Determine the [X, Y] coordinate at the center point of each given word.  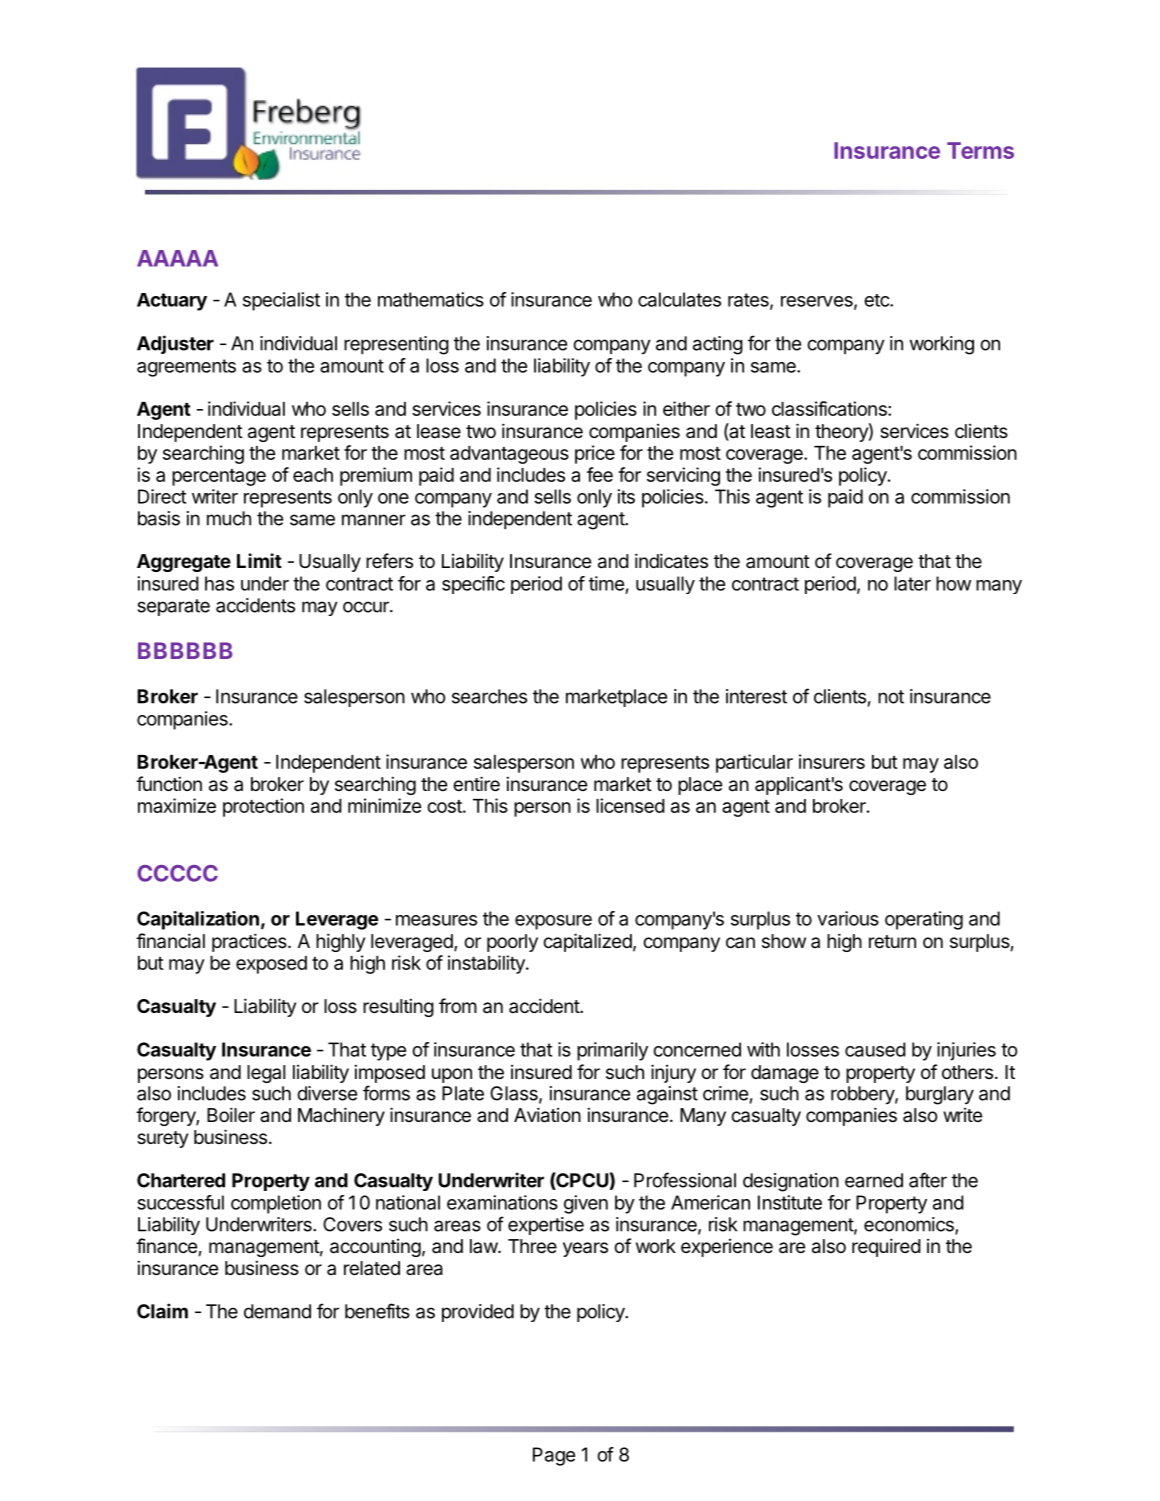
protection [263, 807]
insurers [832, 761]
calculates [679, 299]
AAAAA [177, 258]
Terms [980, 150]
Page [554, 1456]
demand [277, 1311]
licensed [630, 805]
